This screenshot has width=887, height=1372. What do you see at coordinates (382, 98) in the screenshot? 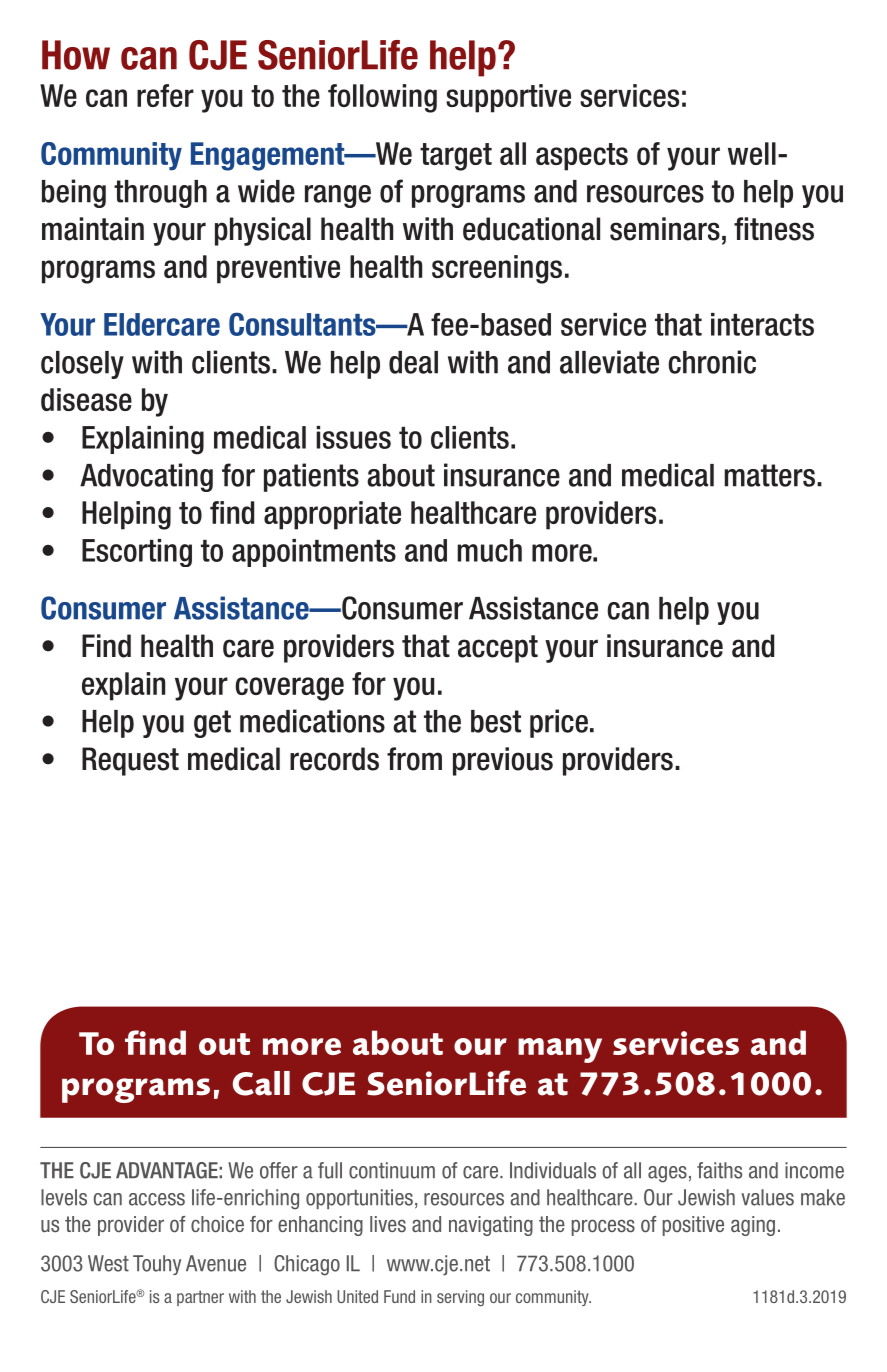
I see `following` at bounding box center [382, 98].
